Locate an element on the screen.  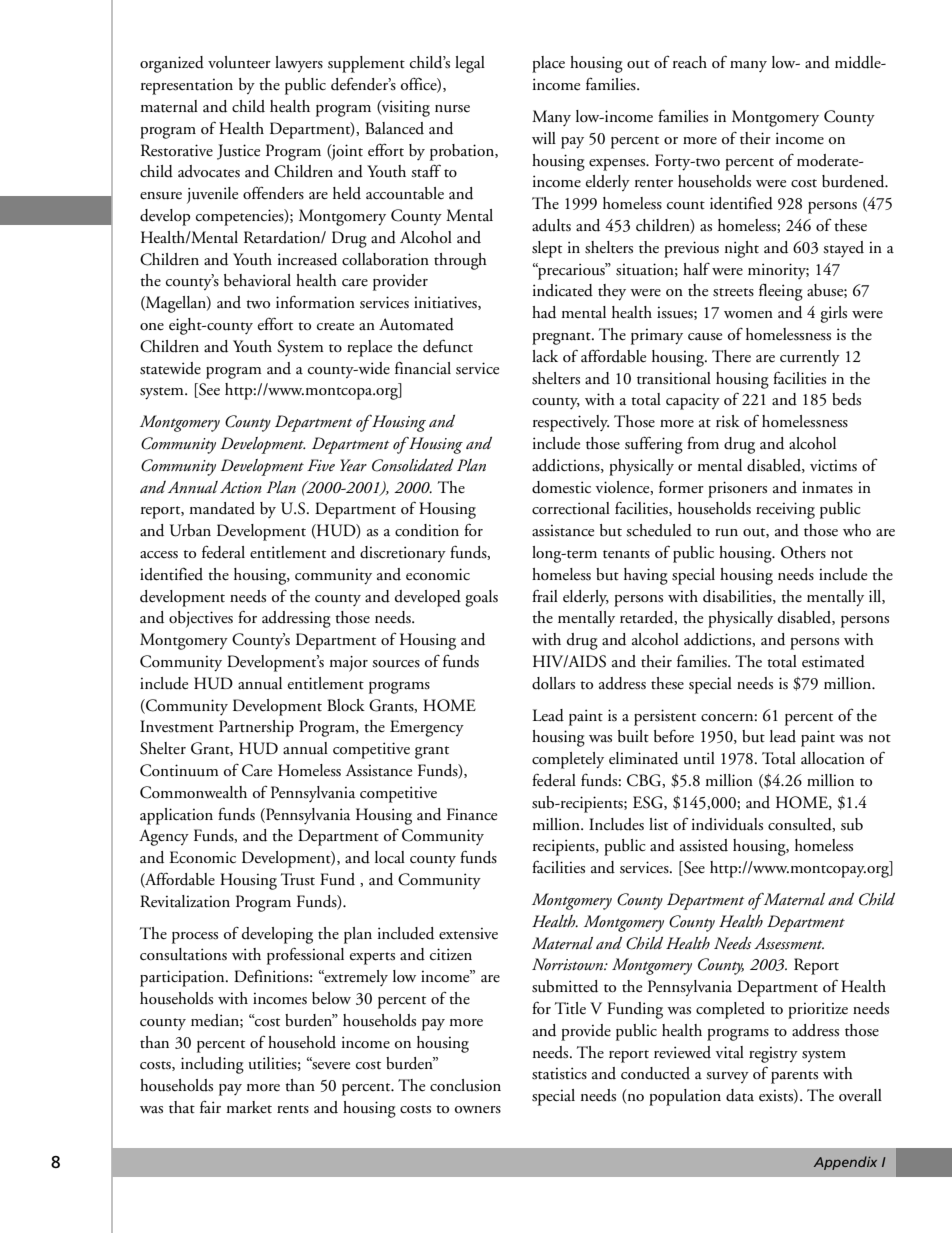
reach is located at coordinates (690, 62).
